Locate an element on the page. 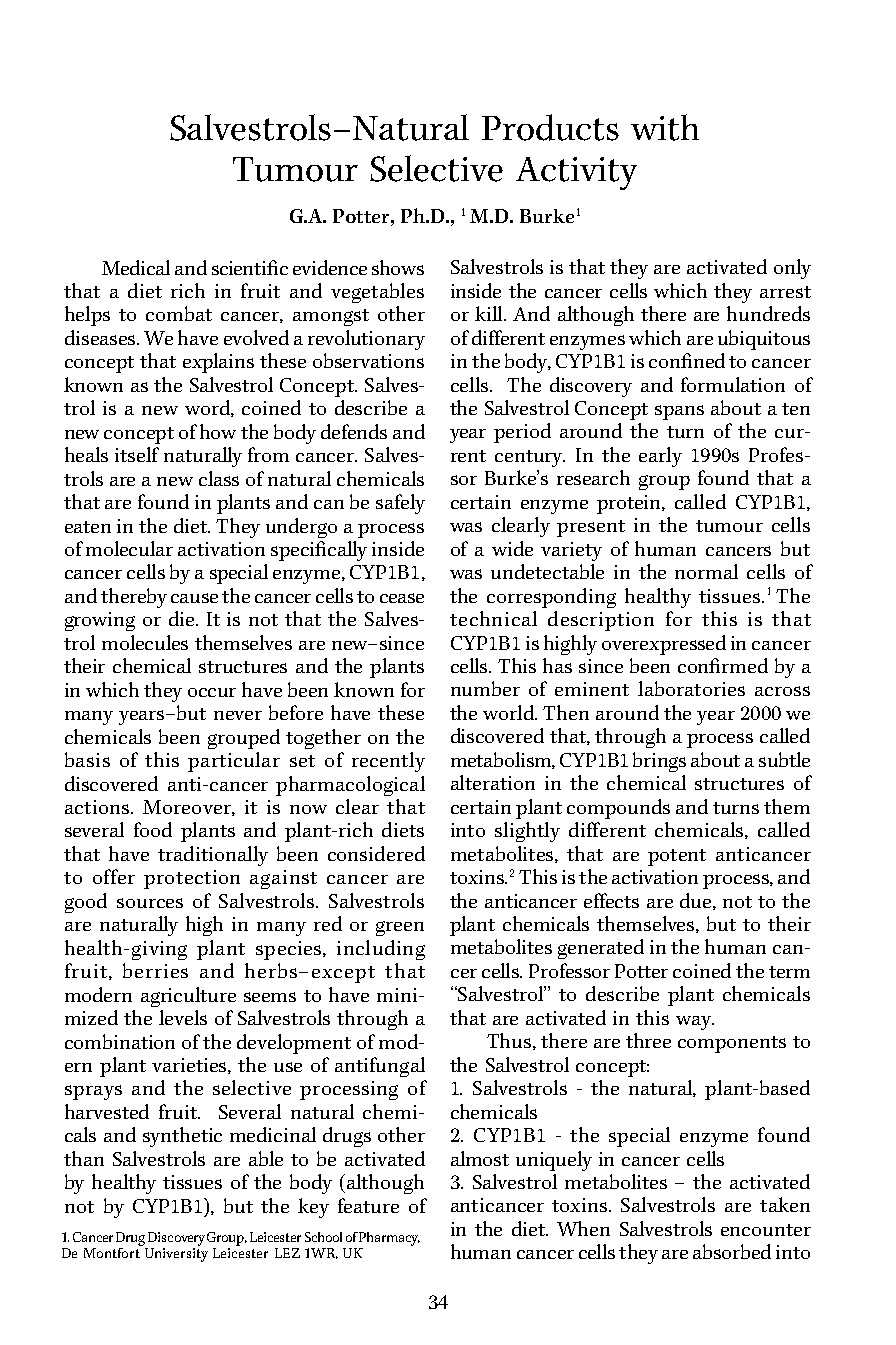 This document has width=896, height=1345. laboratories is located at coordinates (691, 688).
